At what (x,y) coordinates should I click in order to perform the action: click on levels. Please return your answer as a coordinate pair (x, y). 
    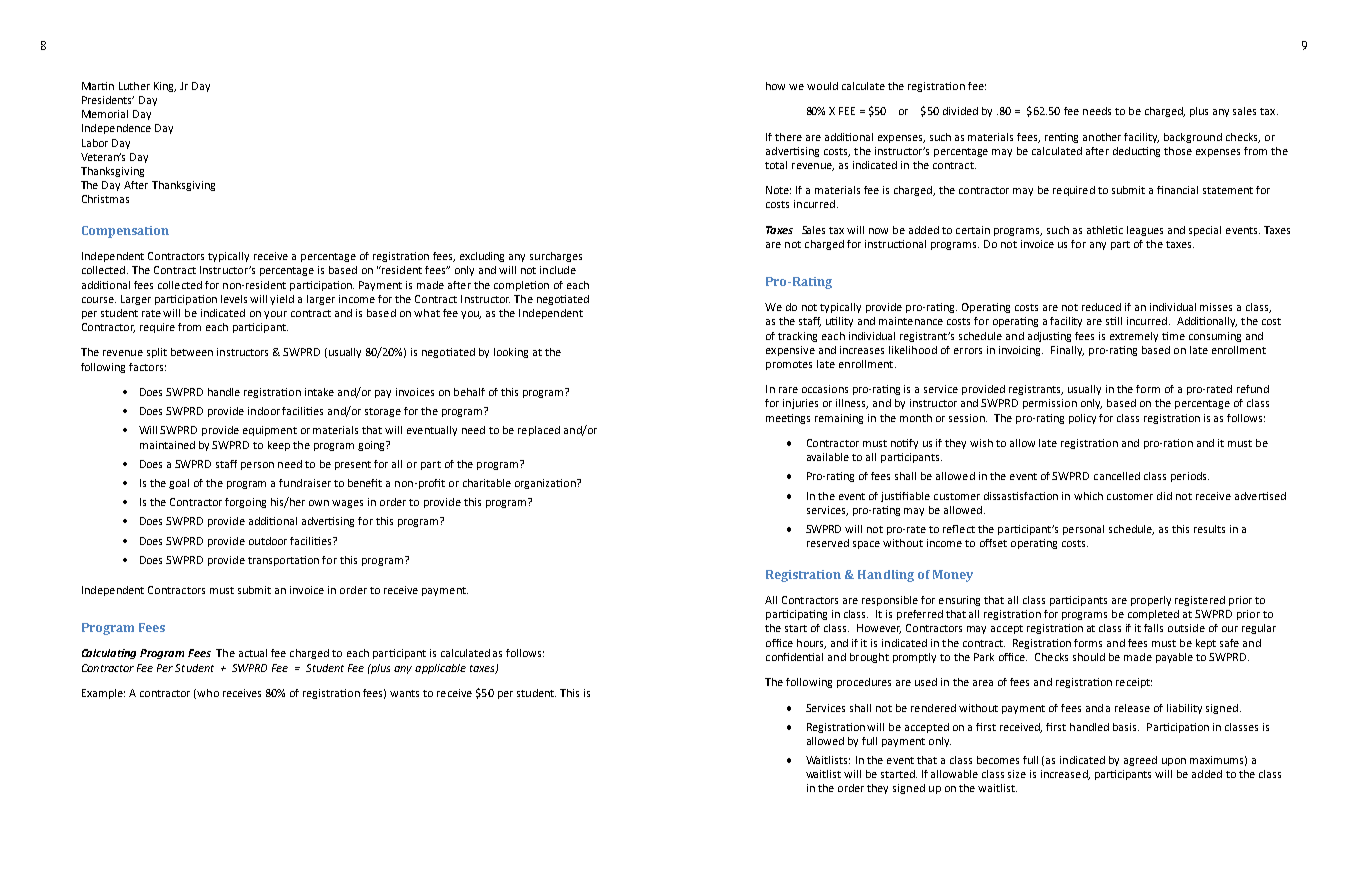
    Looking at the image, I should click on (234, 299).
